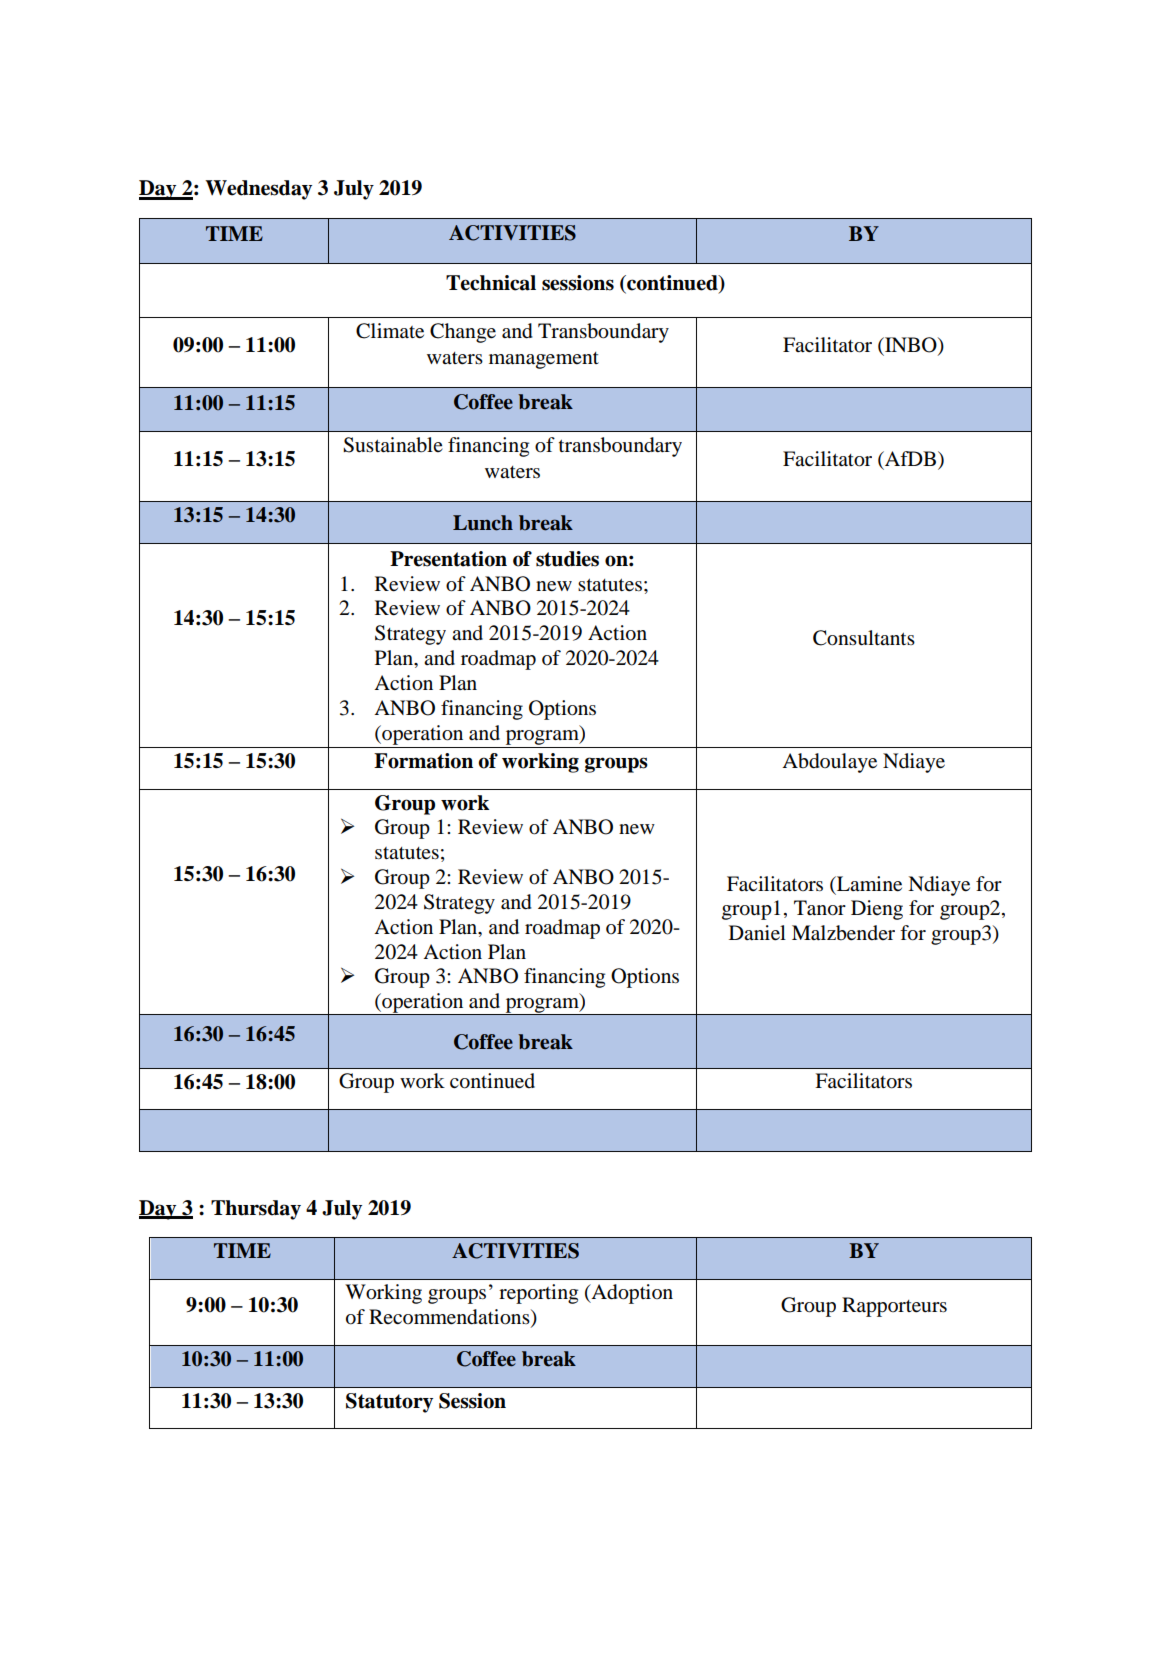 This screenshot has height=1656, width=1171. I want to click on Formation, so click(423, 761).
